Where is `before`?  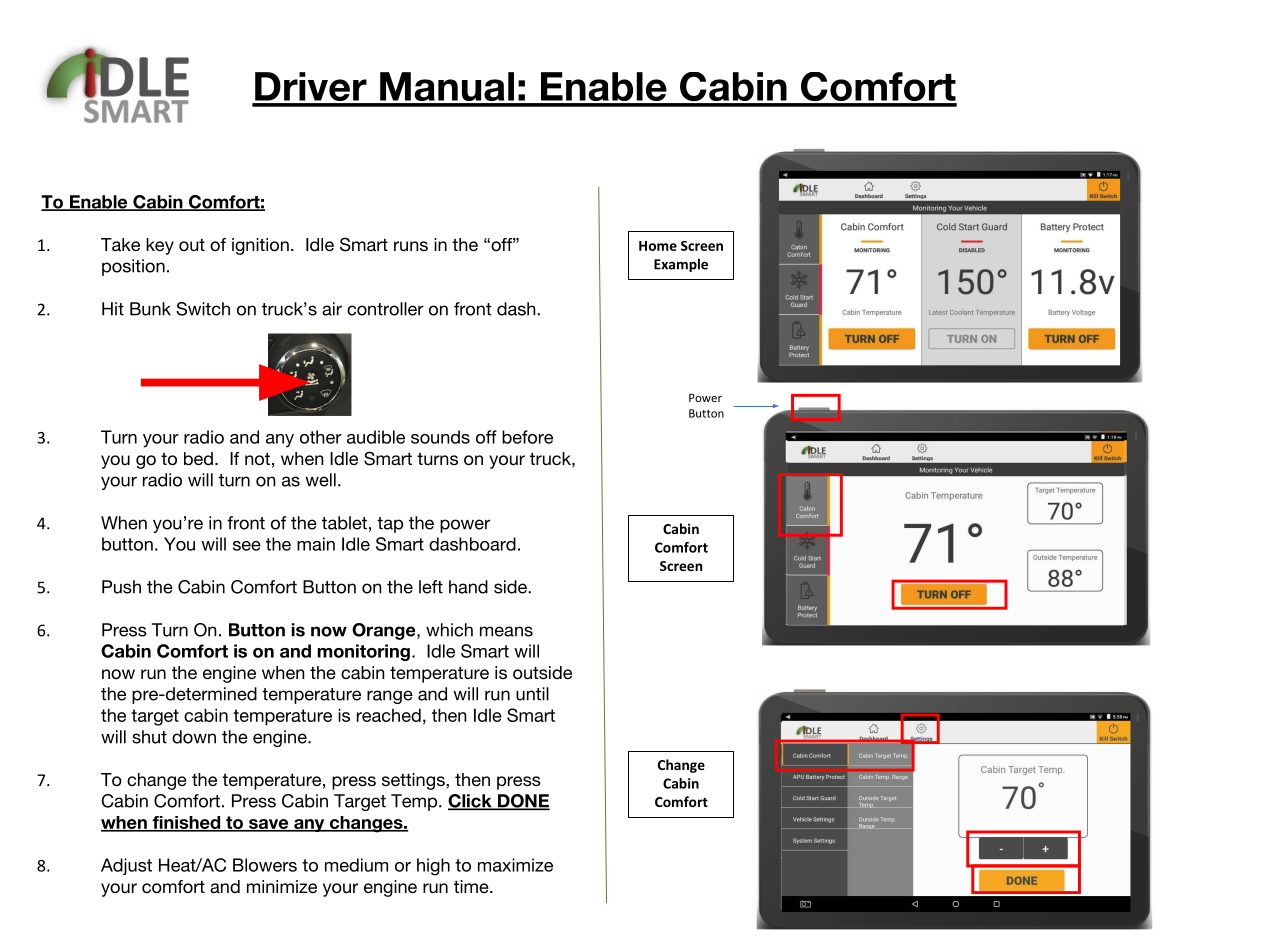 before is located at coordinates (527, 437).
